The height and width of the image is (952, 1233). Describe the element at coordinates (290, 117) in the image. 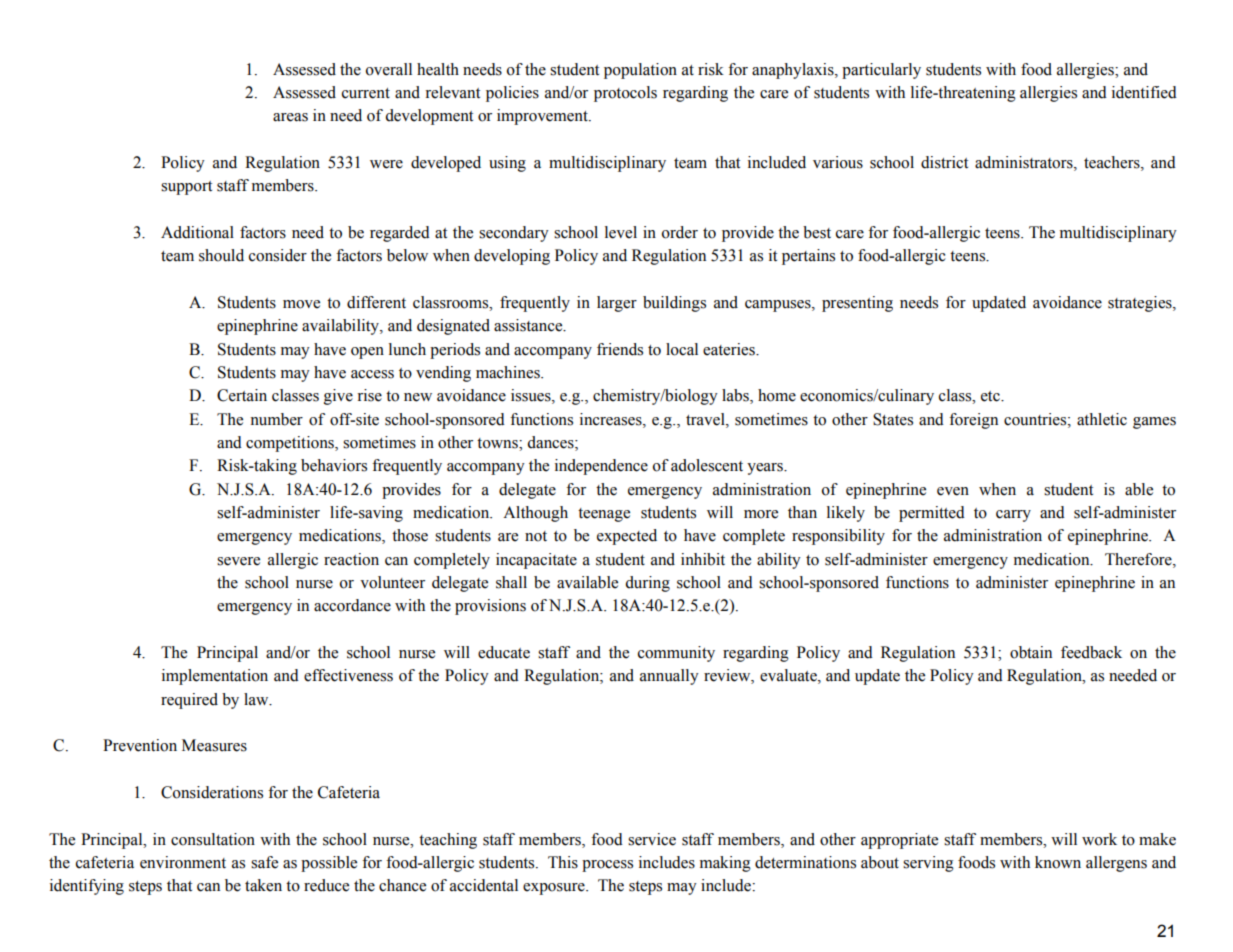

I see `areas` at that location.
